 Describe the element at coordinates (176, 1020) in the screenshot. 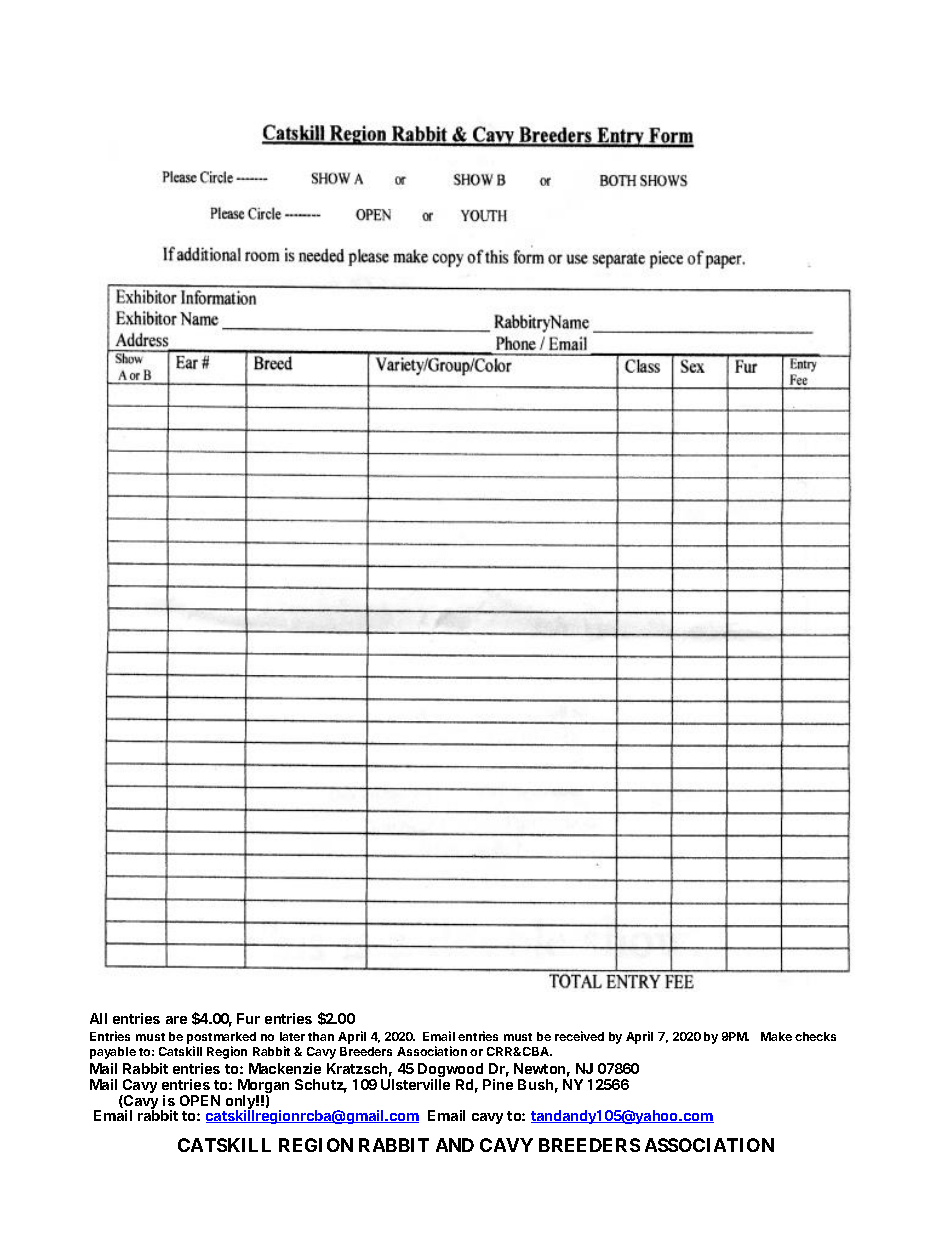

I see `are` at that location.
